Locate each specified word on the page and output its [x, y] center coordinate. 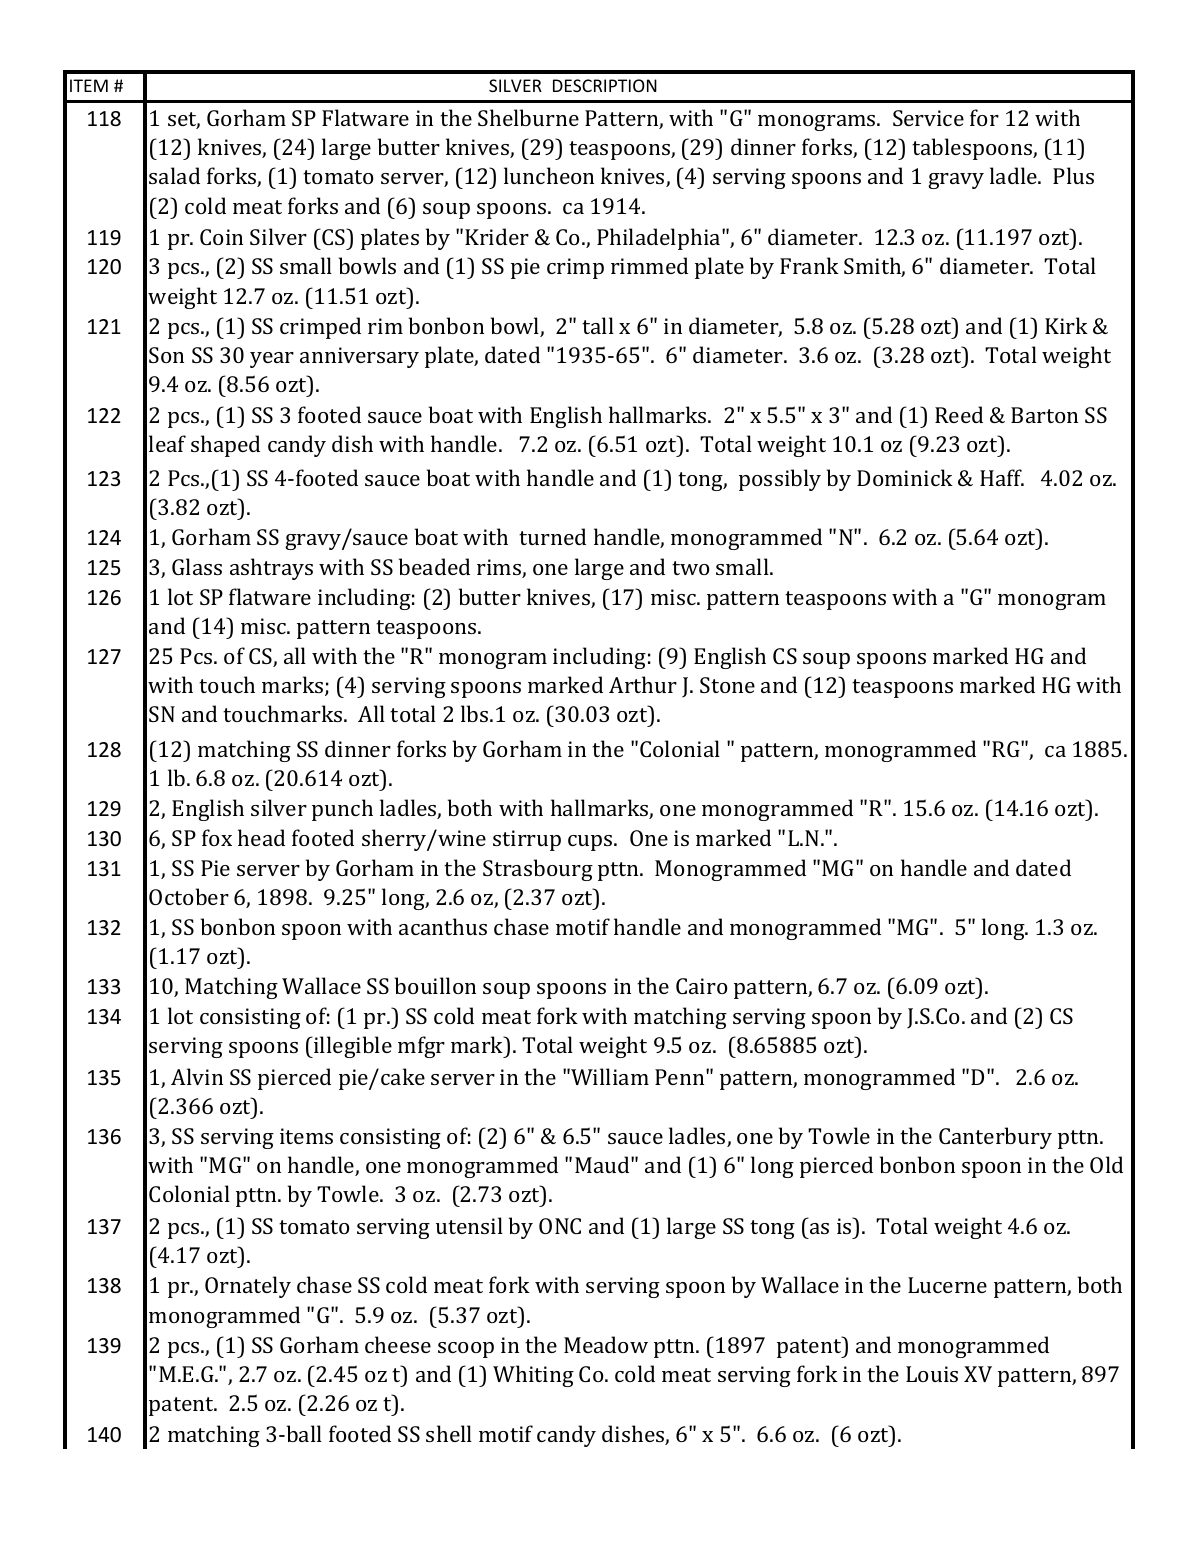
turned [552, 536]
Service [928, 118]
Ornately [248, 1287]
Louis [932, 1374]
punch [342, 810]
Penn [681, 1077]
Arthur [643, 684]
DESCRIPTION [605, 85]
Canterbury [995, 1138]
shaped [225, 446]
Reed [959, 414]
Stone [727, 685]
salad [174, 175]
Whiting [533, 1376]
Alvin [197, 1076]
